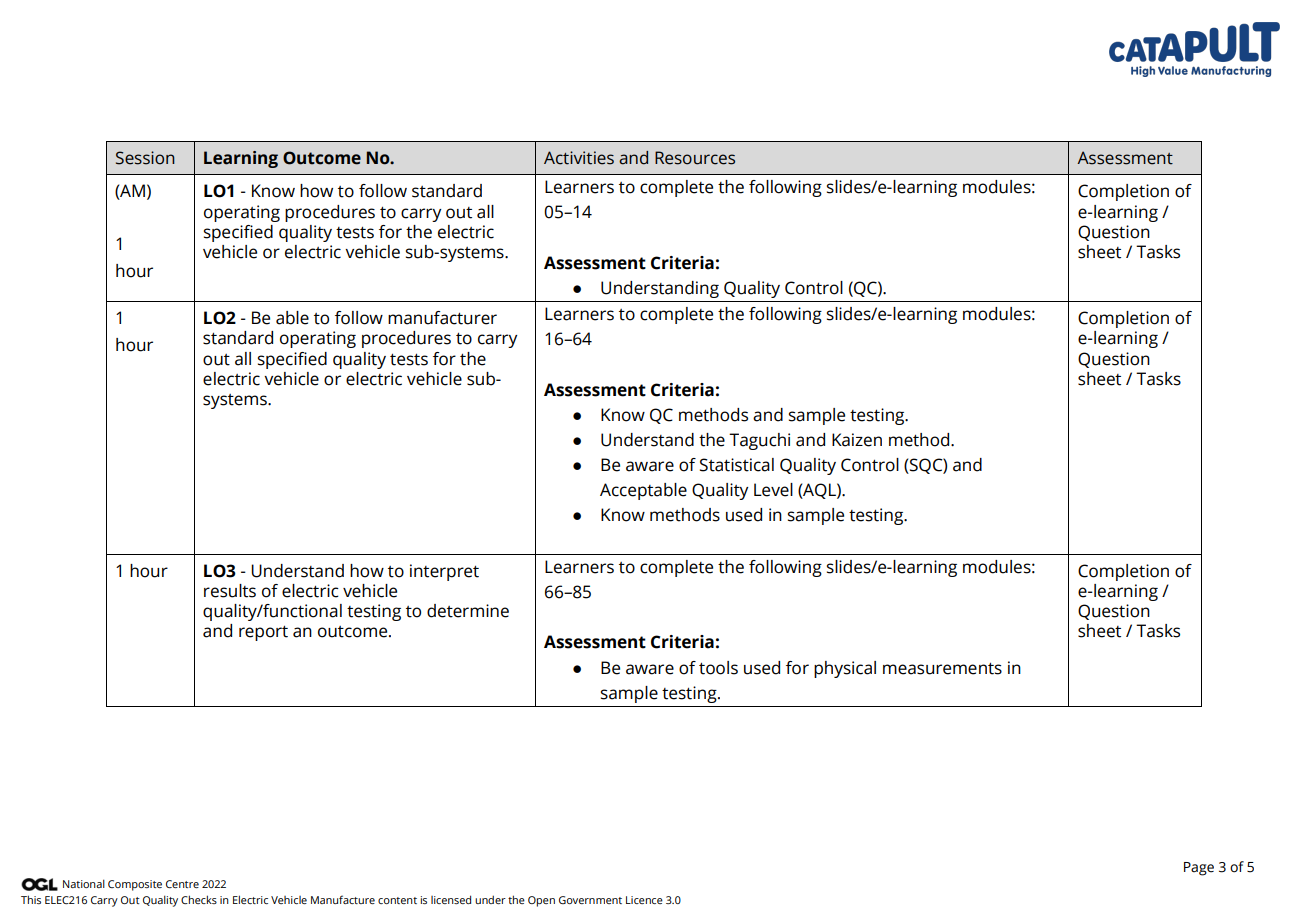 Image resolution: width=1308 pixels, height=924 pixels. What do you see at coordinates (695, 158) in the page?
I see `Resources` at bounding box center [695, 158].
